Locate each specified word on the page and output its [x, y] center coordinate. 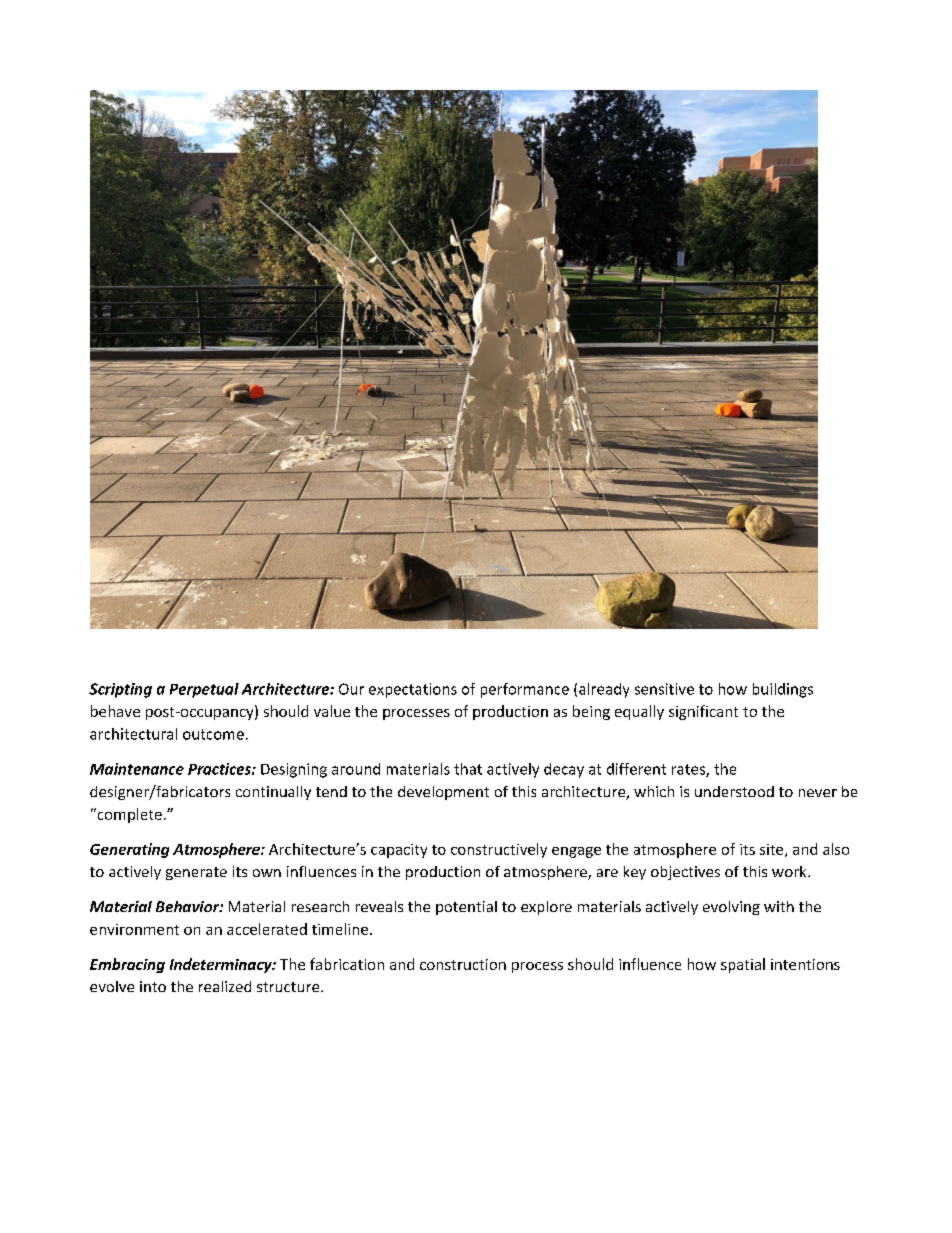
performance [525, 690]
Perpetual [204, 690]
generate [196, 873]
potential [466, 908]
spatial [743, 965]
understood [734, 791]
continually [273, 793]
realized [225, 986]
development [443, 793]
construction [463, 964]
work [790, 871]
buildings [783, 690]
